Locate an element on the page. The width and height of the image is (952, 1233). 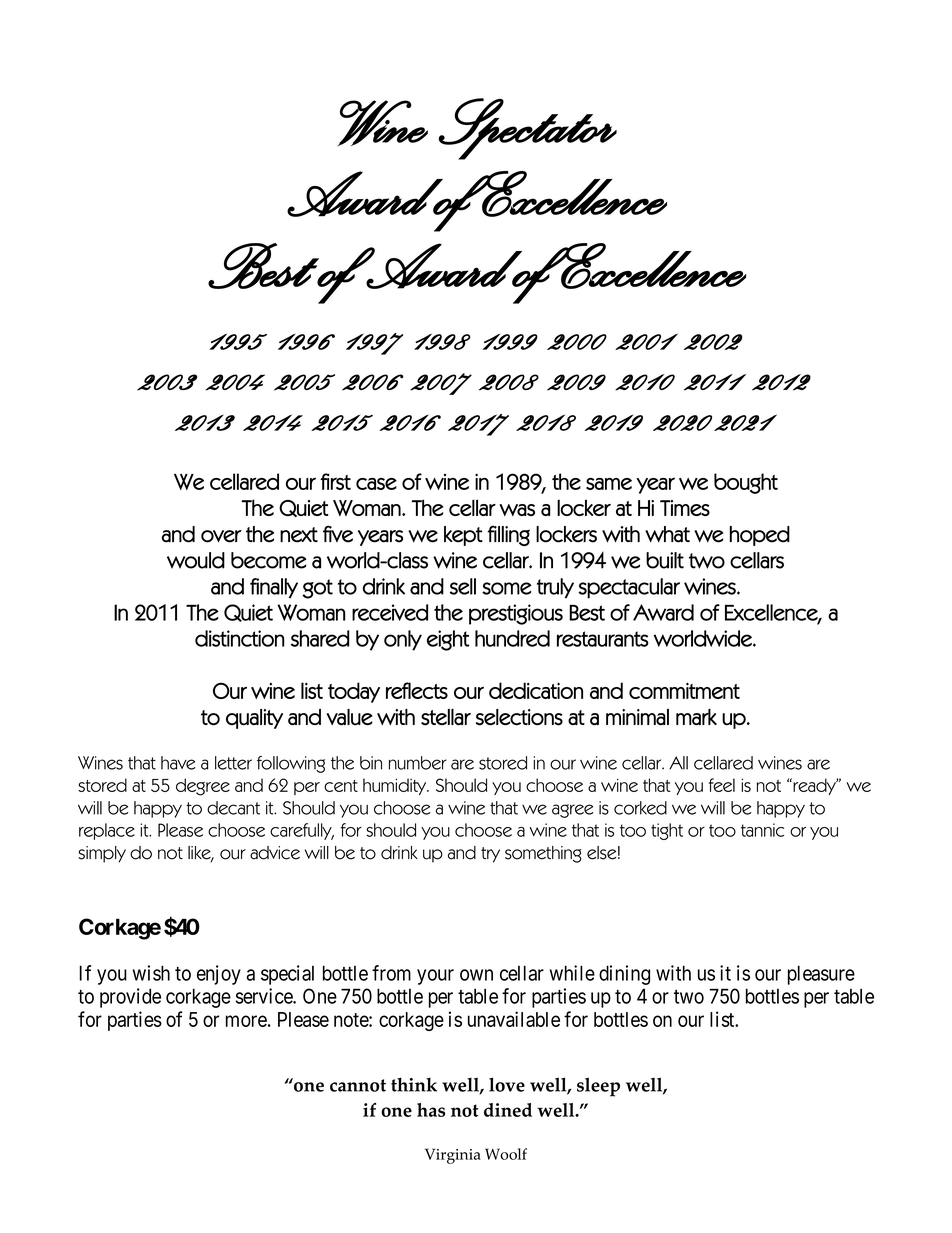
bought is located at coordinates (746, 483).
